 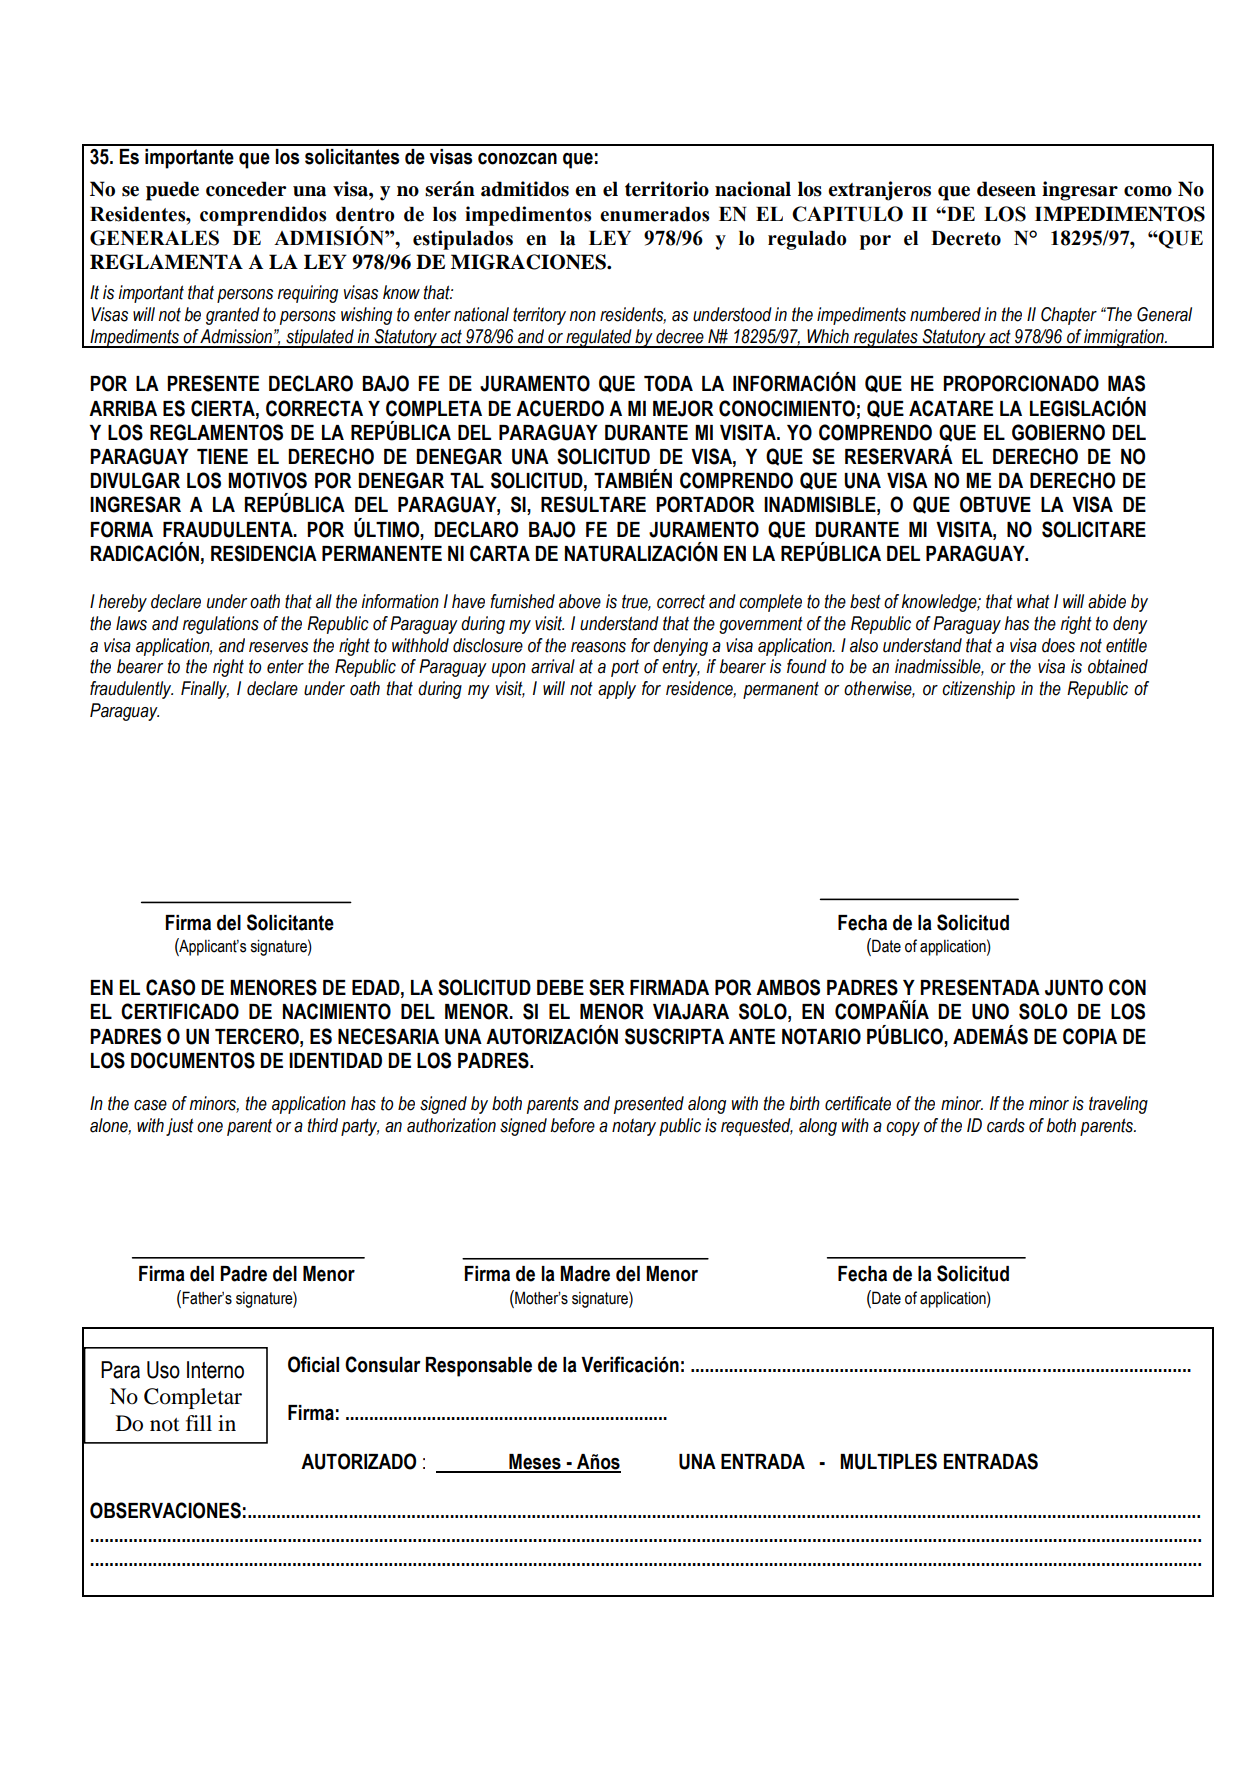 What do you see at coordinates (172, 191) in the screenshot?
I see `puede` at bounding box center [172, 191].
